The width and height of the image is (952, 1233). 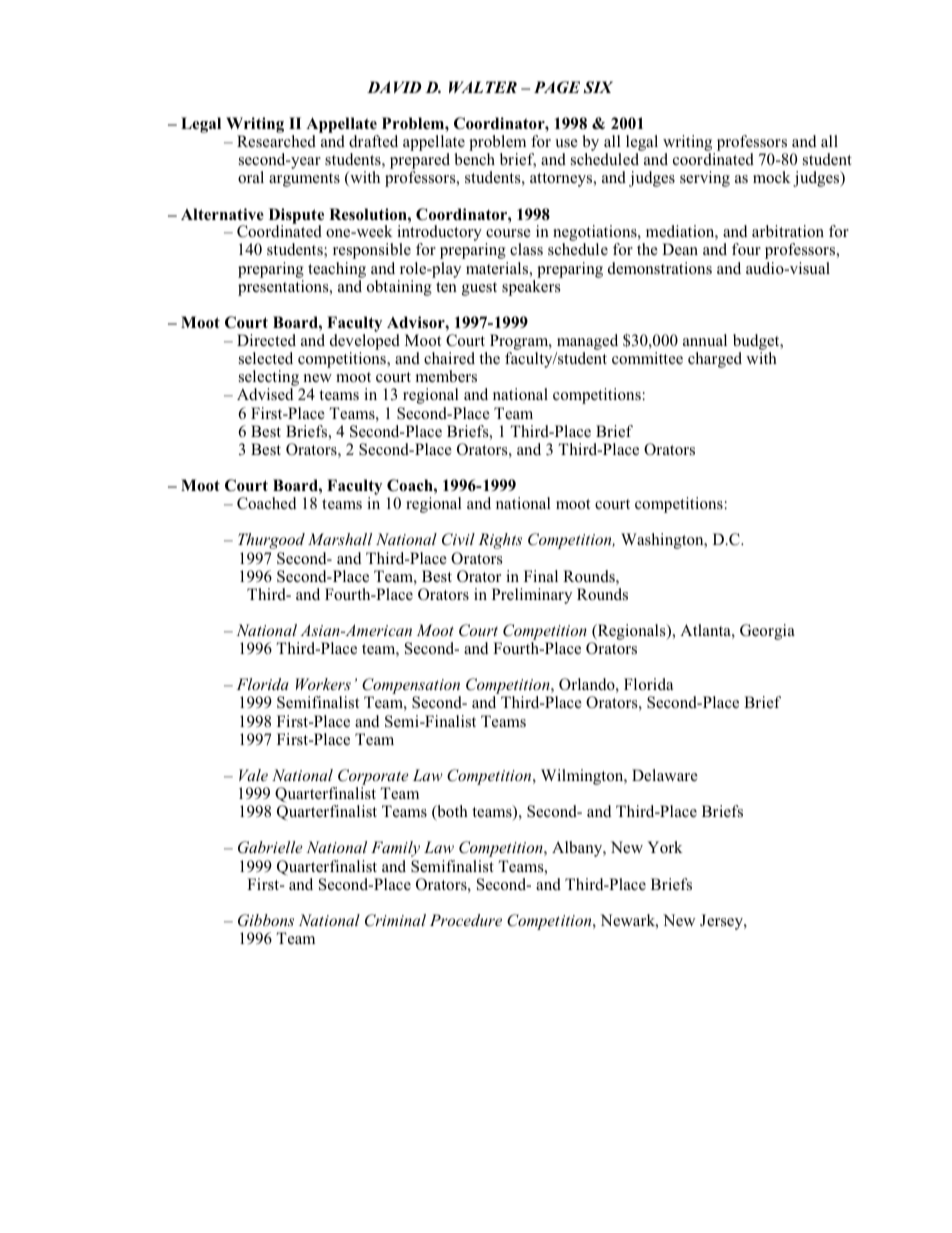 What do you see at coordinates (715, 360) in the image?
I see `charged` at bounding box center [715, 360].
